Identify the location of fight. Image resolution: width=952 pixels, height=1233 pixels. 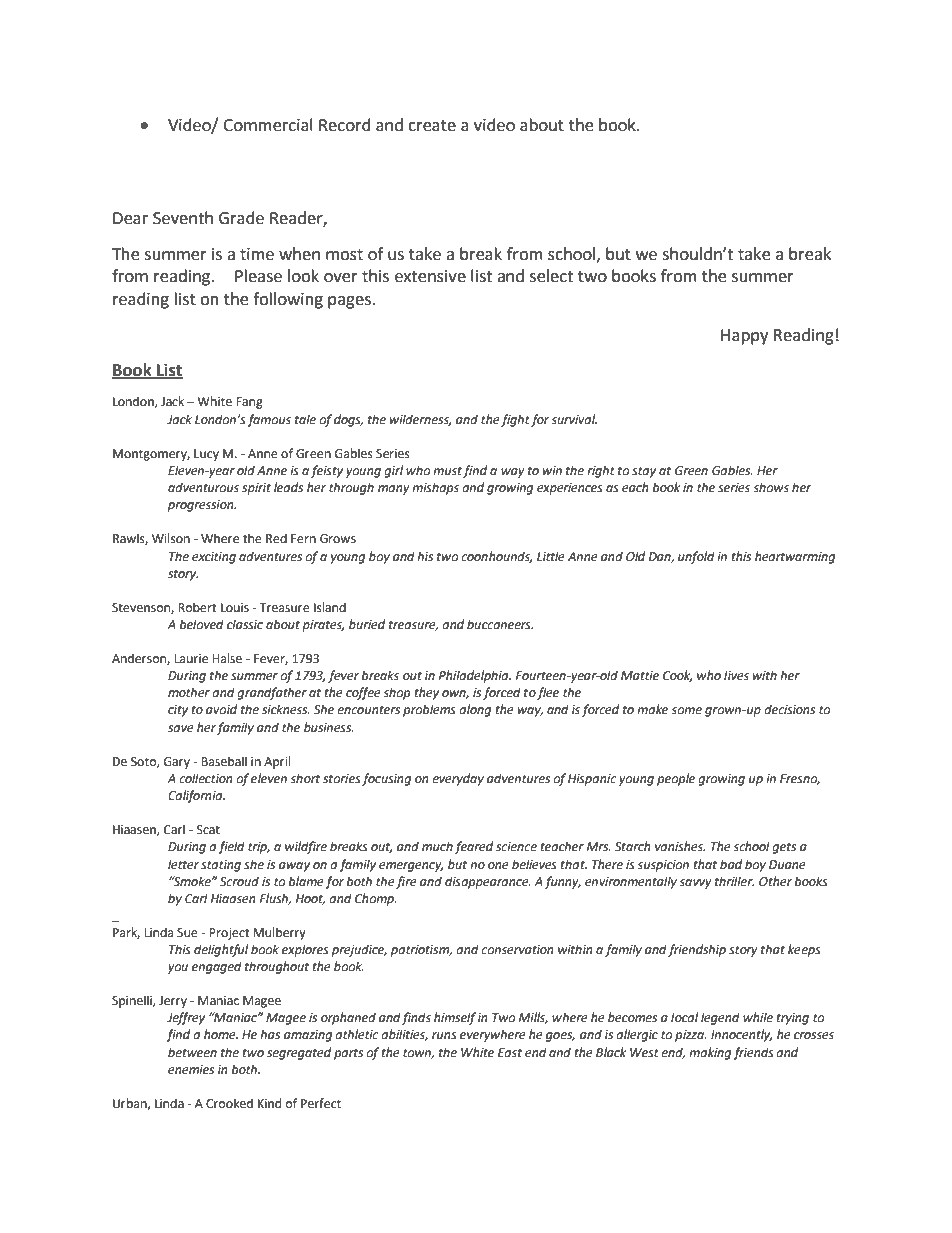
(515, 420).
